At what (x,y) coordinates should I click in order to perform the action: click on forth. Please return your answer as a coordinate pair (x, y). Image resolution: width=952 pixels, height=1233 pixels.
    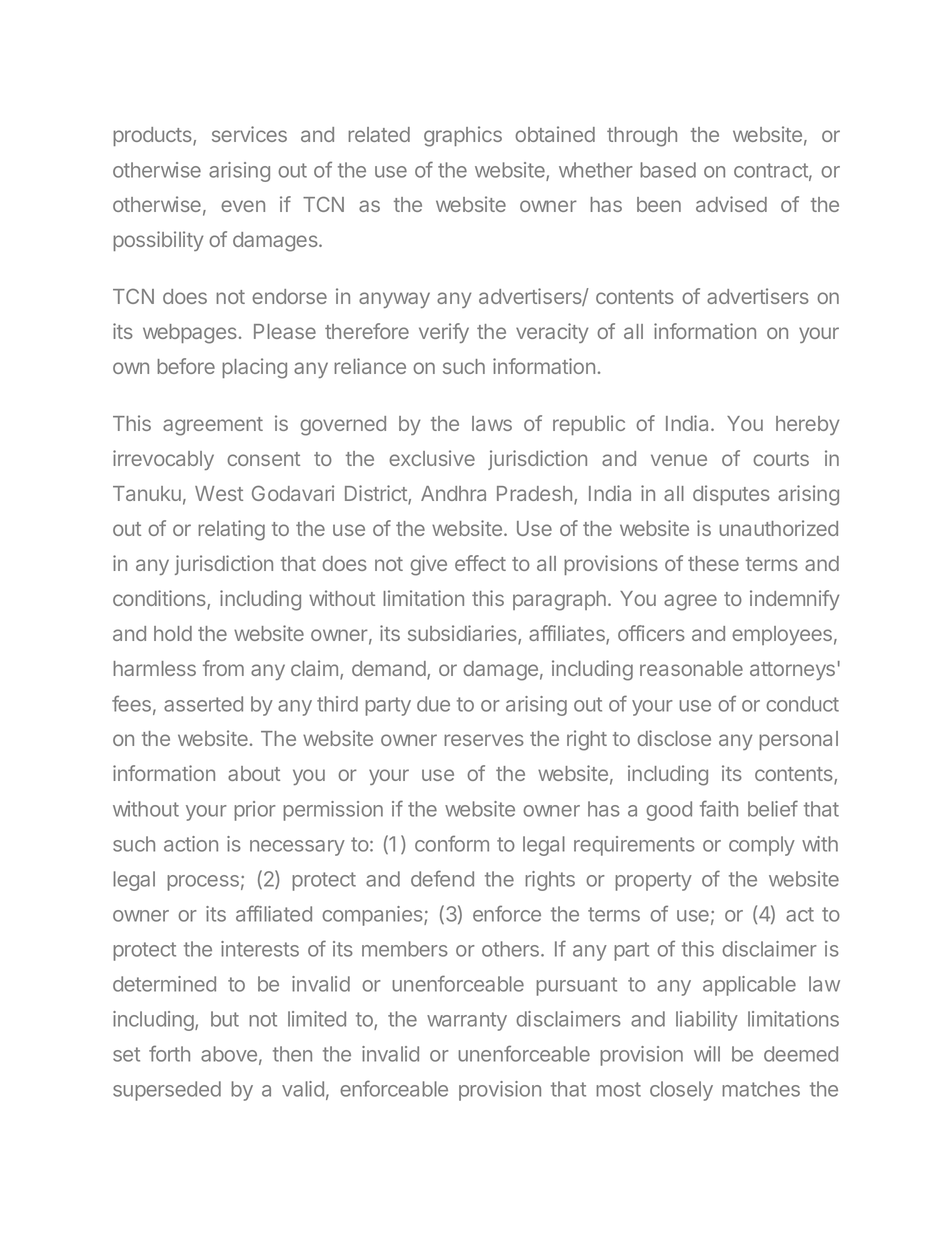
    Looking at the image, I should click on (169, 1053).
